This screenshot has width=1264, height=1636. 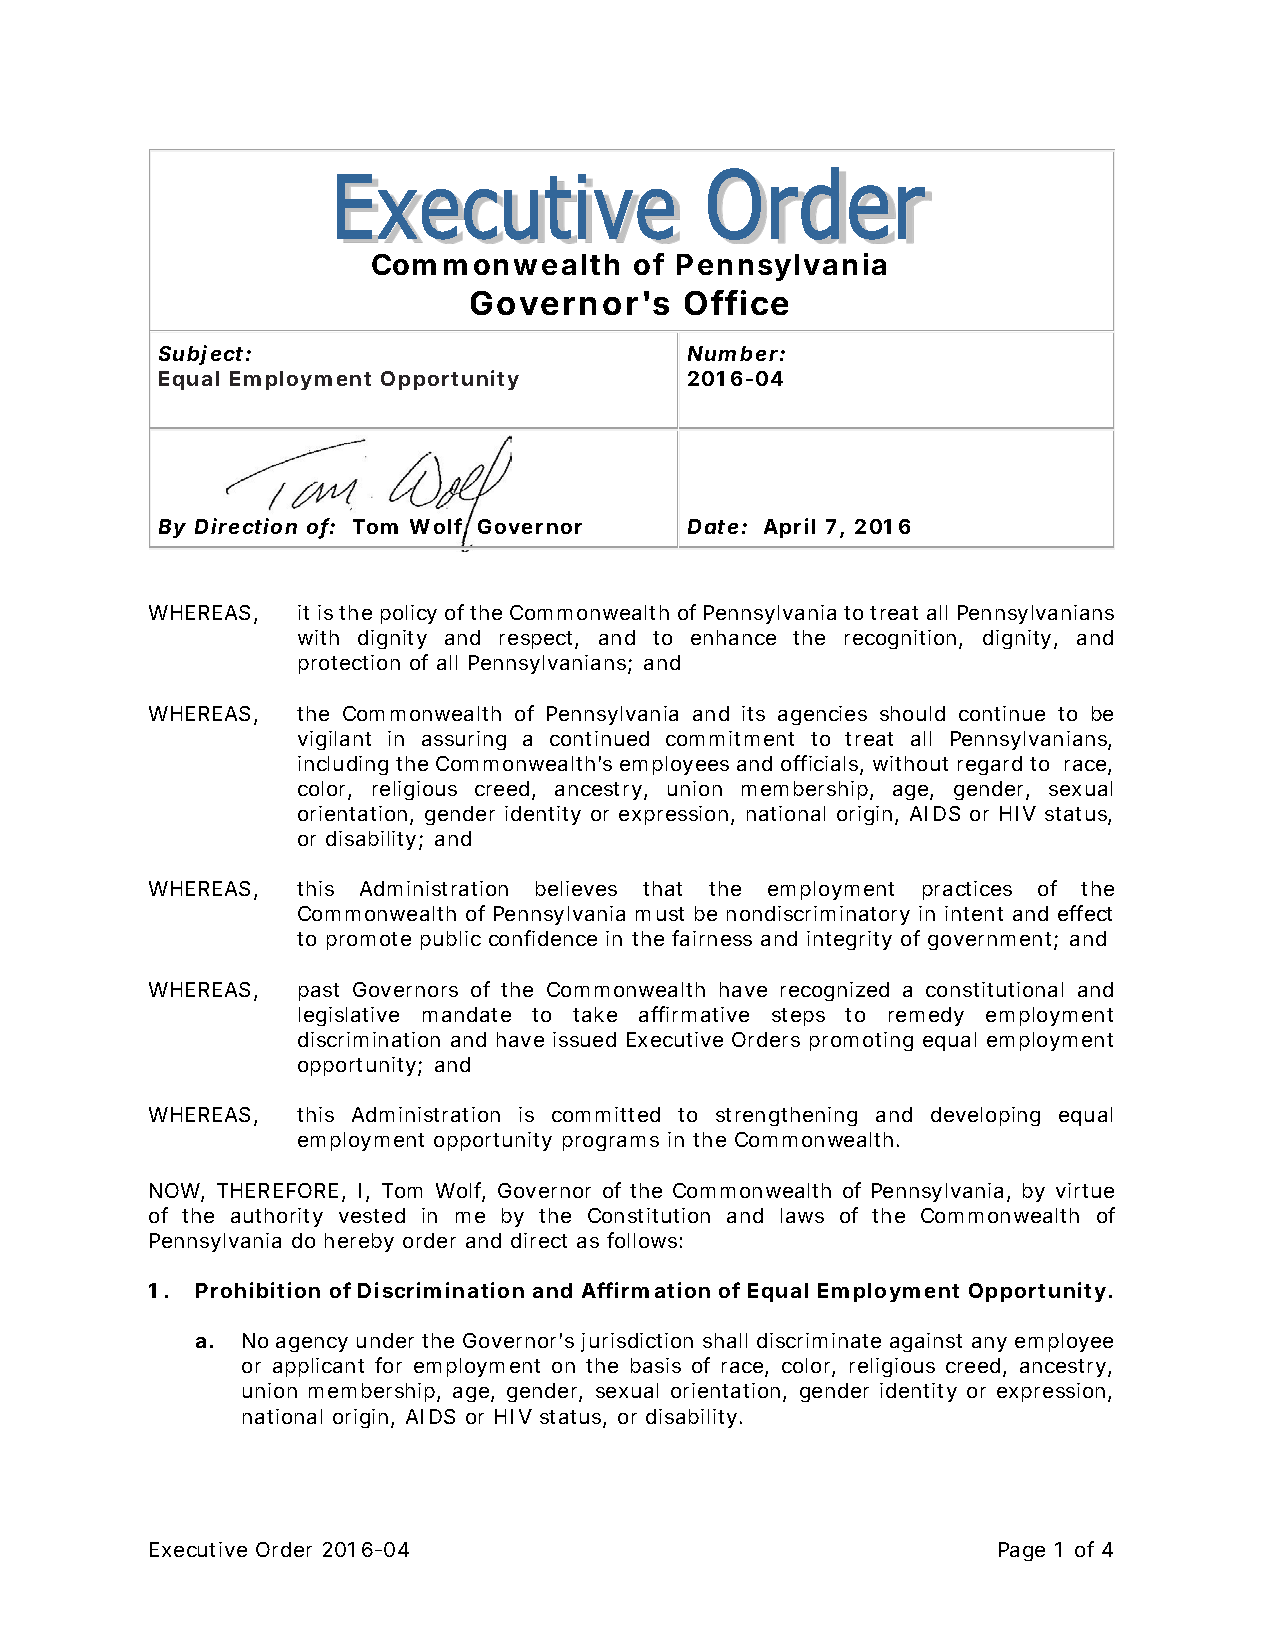 I want to click on promote, so click(x=369, y=941).
